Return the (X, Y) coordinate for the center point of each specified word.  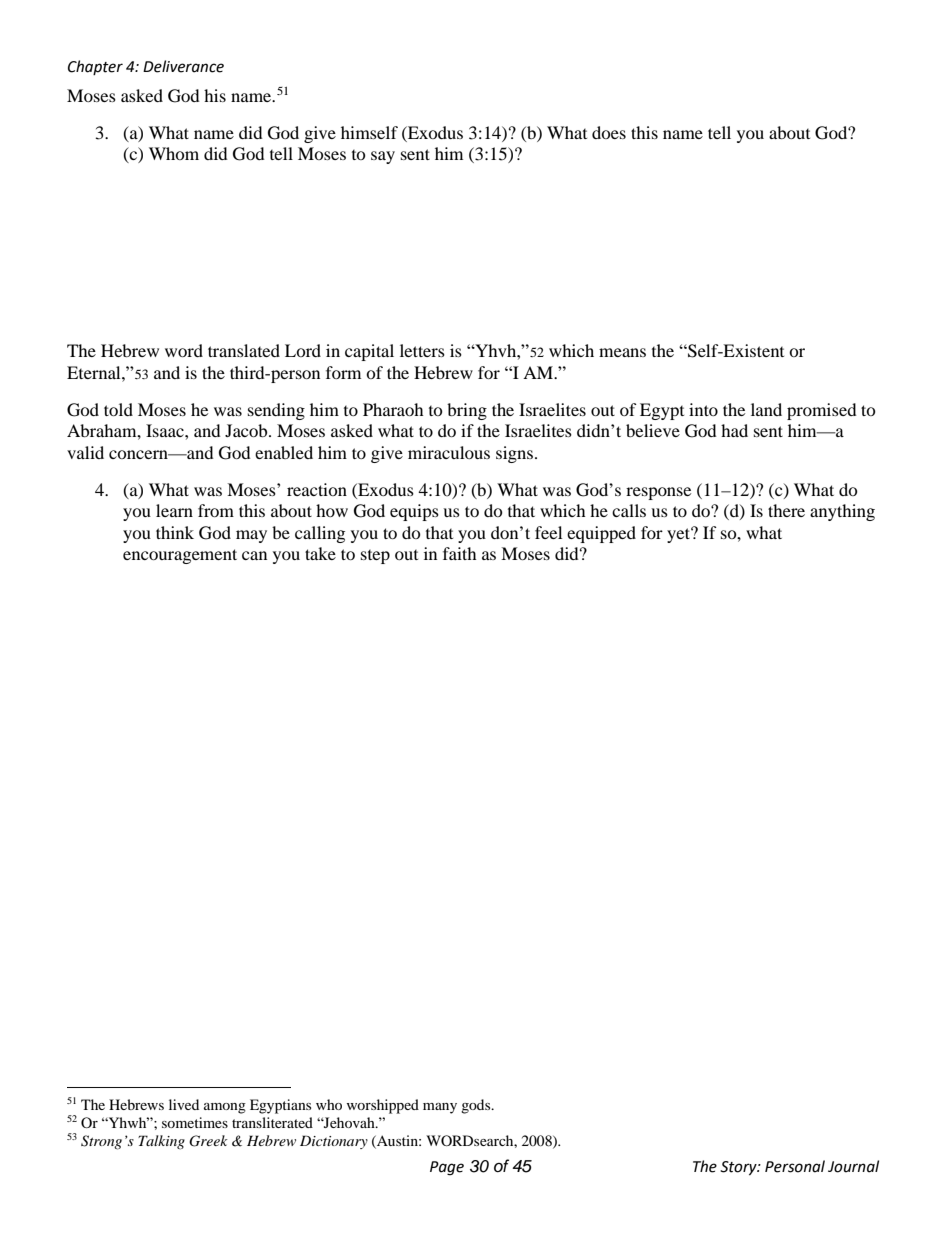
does (609, 132)
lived (184, 1104)
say (383, 157)
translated (244, 350)
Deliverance (183, 66)
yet (679, 535)
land (766, 409)
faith (460, 553)
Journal (853, 1166)
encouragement (180, 556)
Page (447, 1168)
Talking (161, 1142)
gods (477, 1106)
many (440, 1108)
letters (422, 350)
